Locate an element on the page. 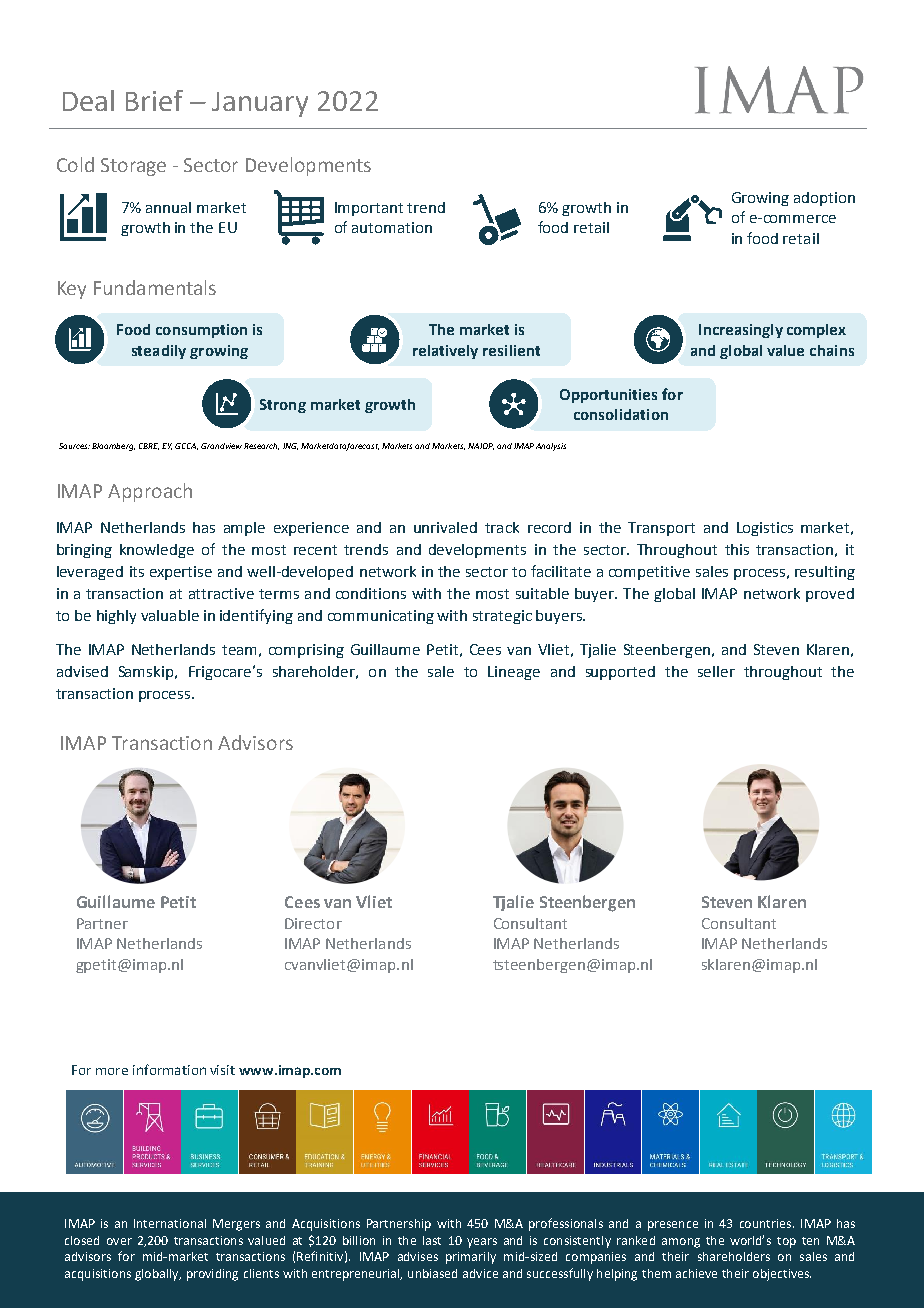 The image size is (924, 1308). advised is located at coordinates (82, 671).
